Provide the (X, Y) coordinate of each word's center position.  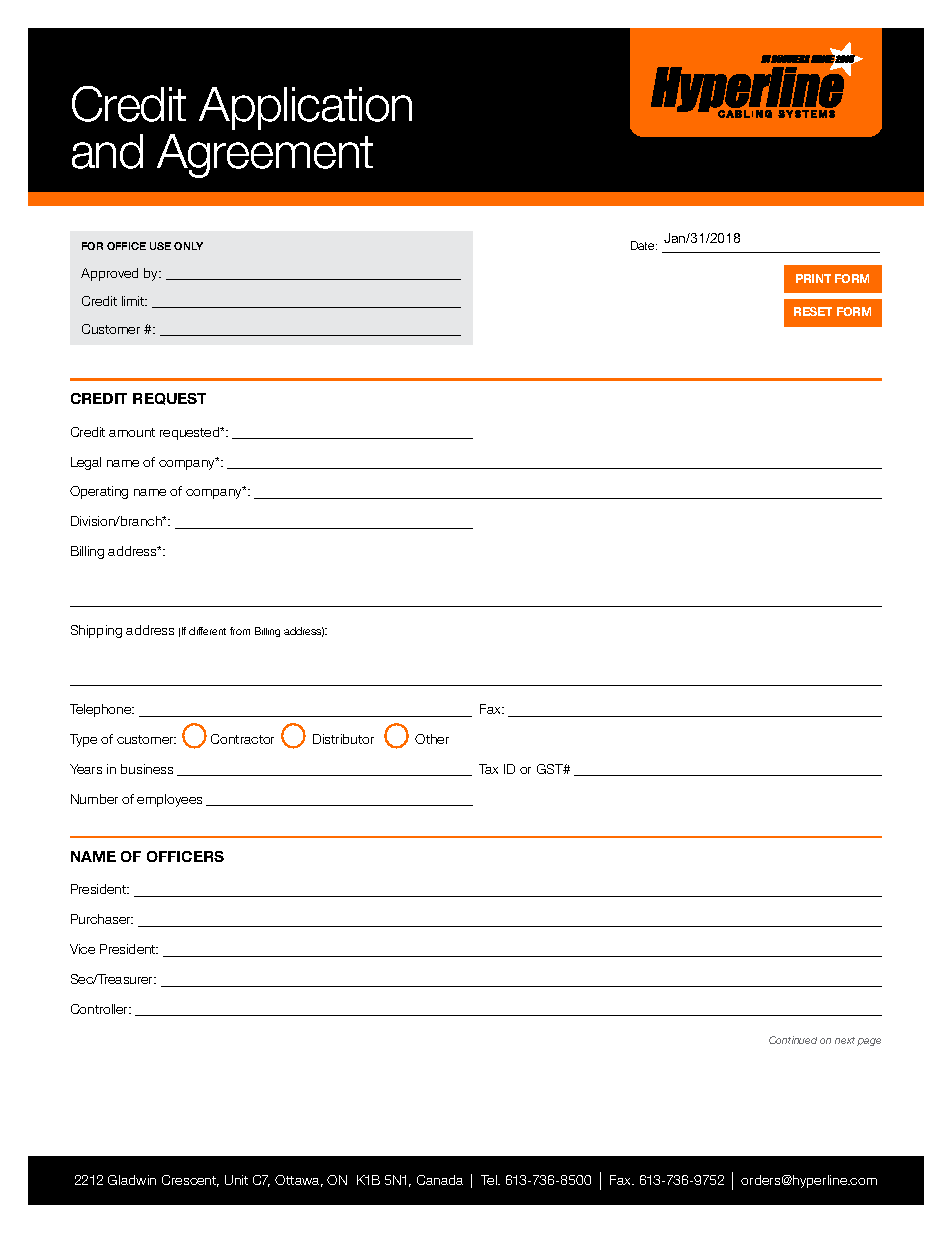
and (107, 151)
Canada (440, 1180)
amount (132, 432)
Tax (488, 769)
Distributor (343, 739)
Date (644, 245)
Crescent (190, 1181)
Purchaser (102, 919)
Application (305, 108)
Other (432, 739)
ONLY (188, 246)
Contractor (242, 739)
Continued (793, 1040)
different (207, 631)
